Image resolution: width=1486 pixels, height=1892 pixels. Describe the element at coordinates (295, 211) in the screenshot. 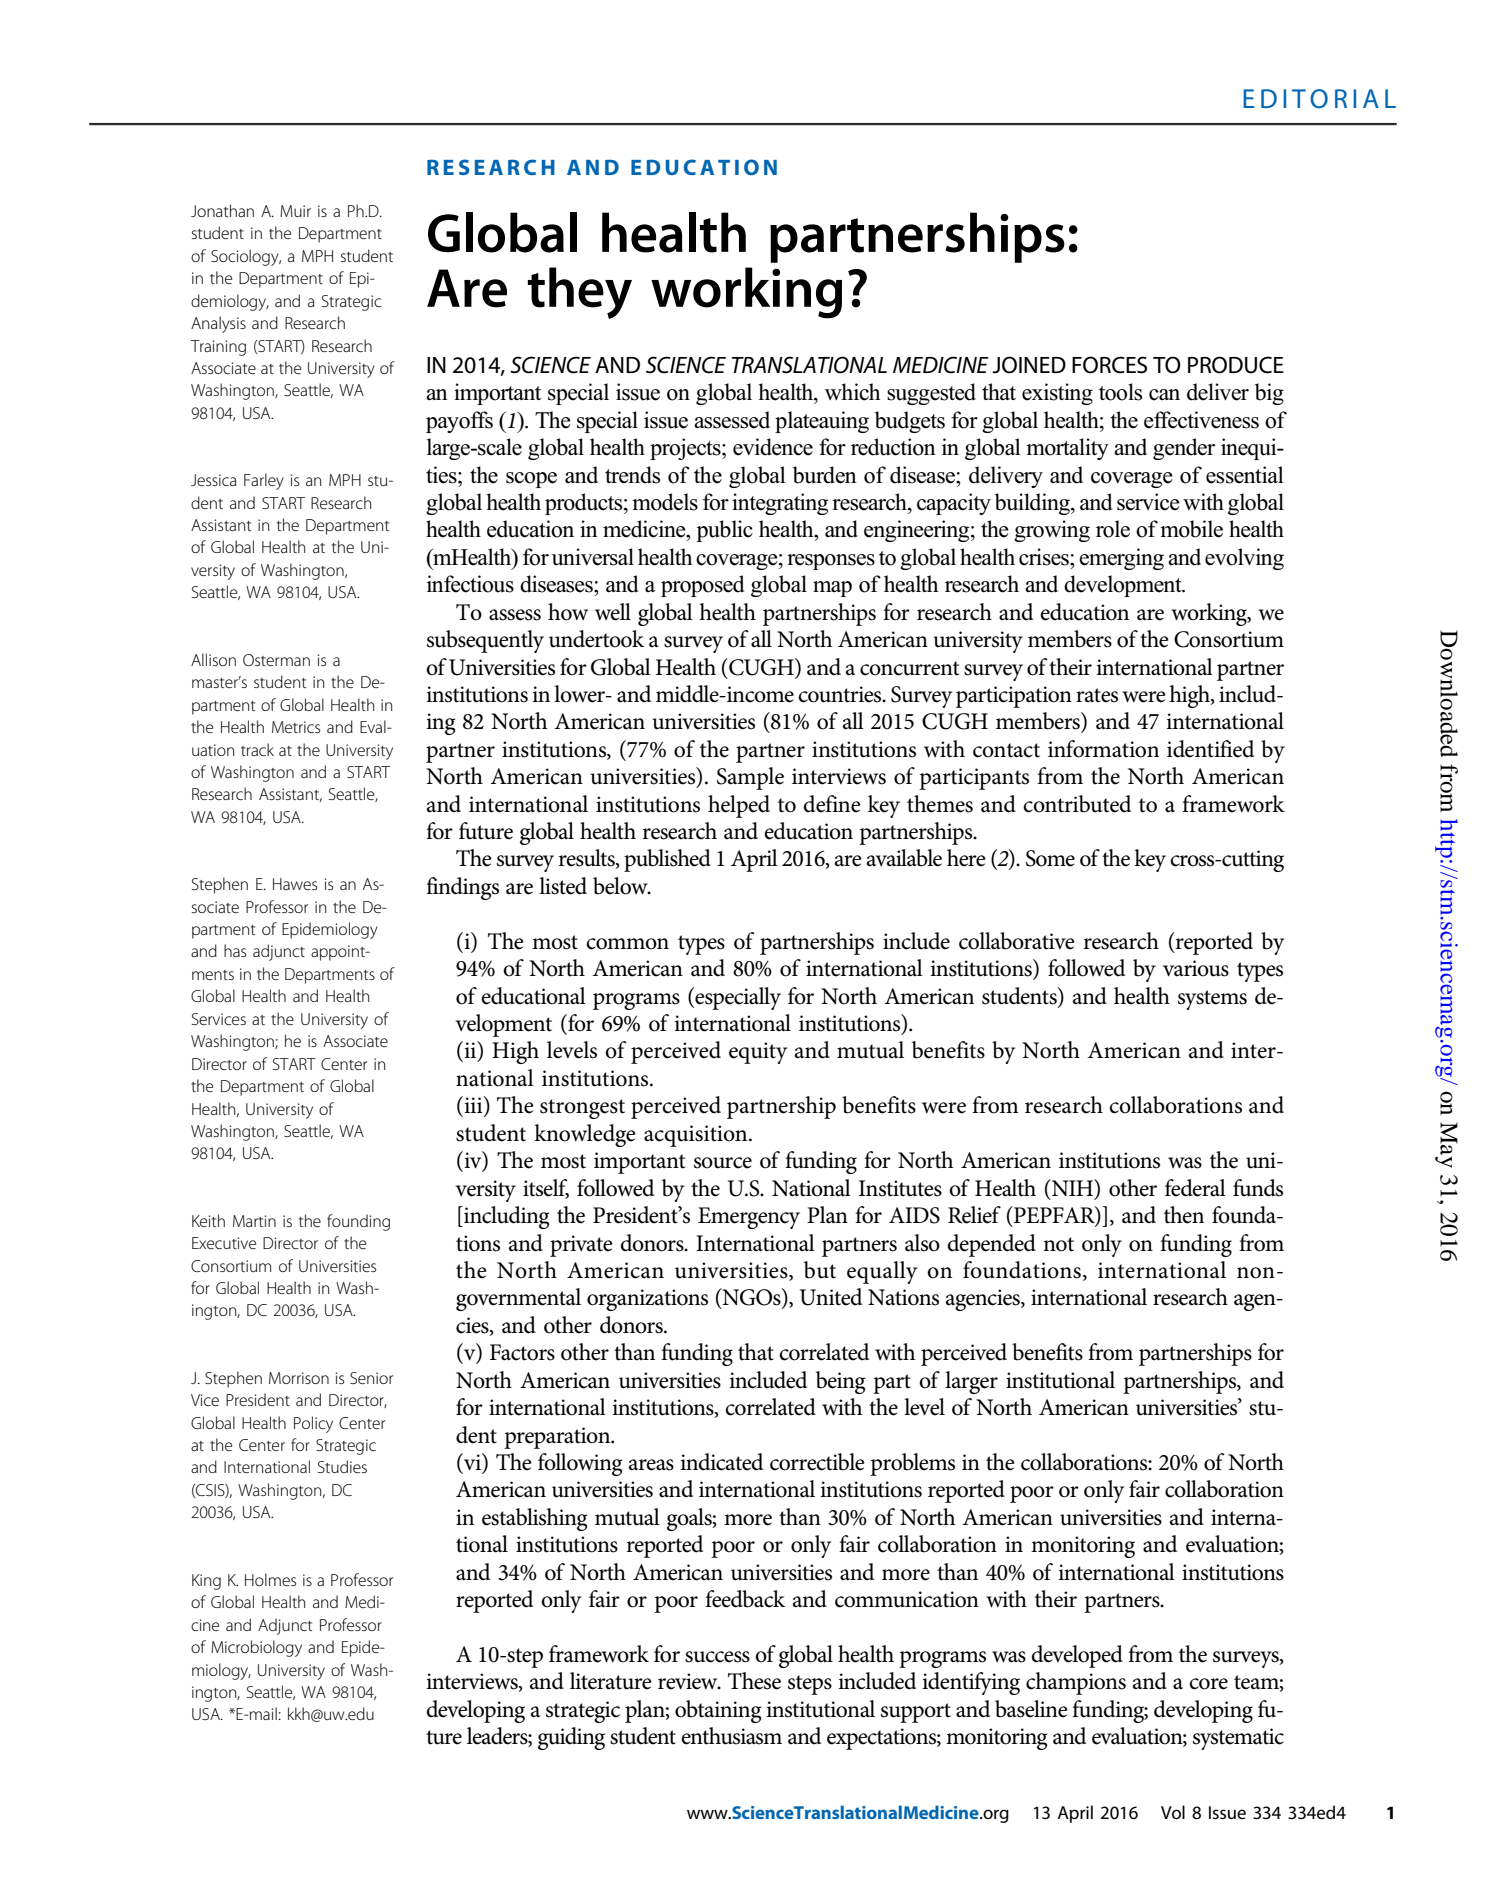

I see `Muir` at that location.
